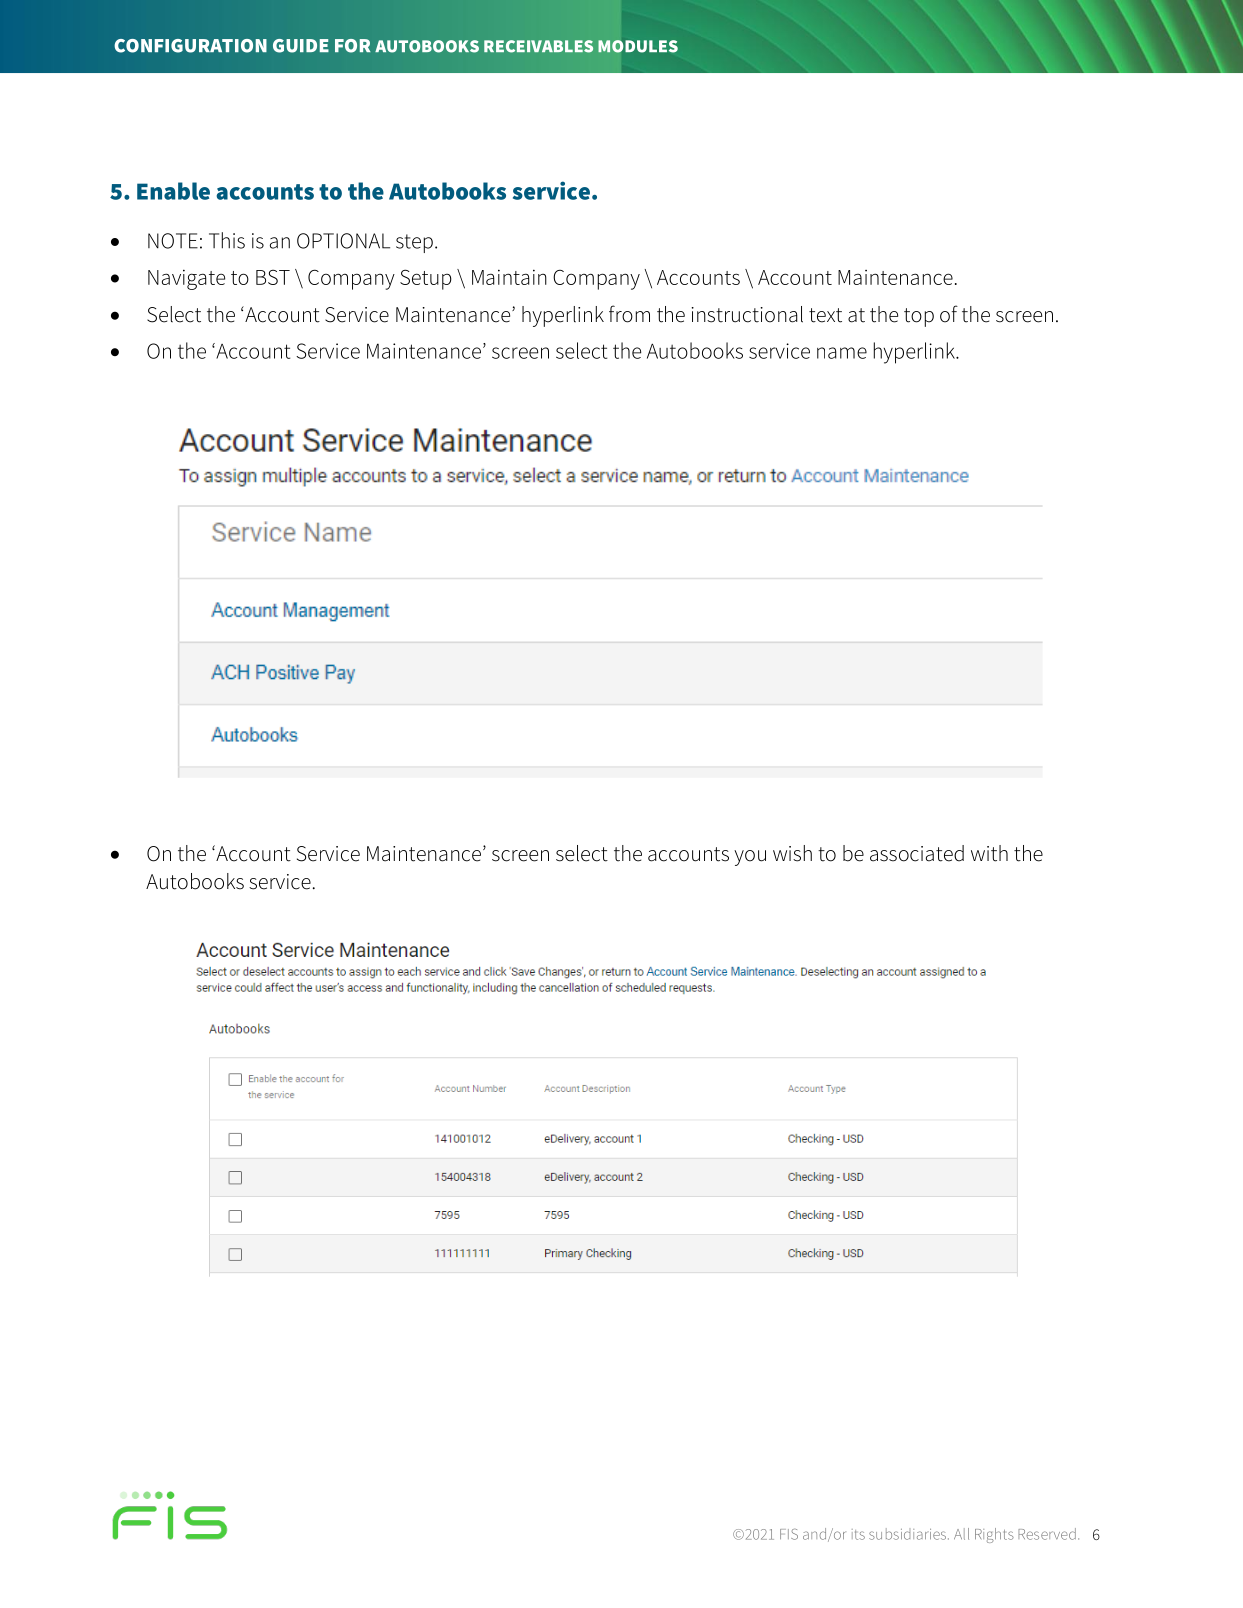 Image resolution: width=1243 pixels, height=1608 pixels. What do you see at coordinates (301, 46) in the document?
I see `GUIDE` at bounding box center [301, 46].
